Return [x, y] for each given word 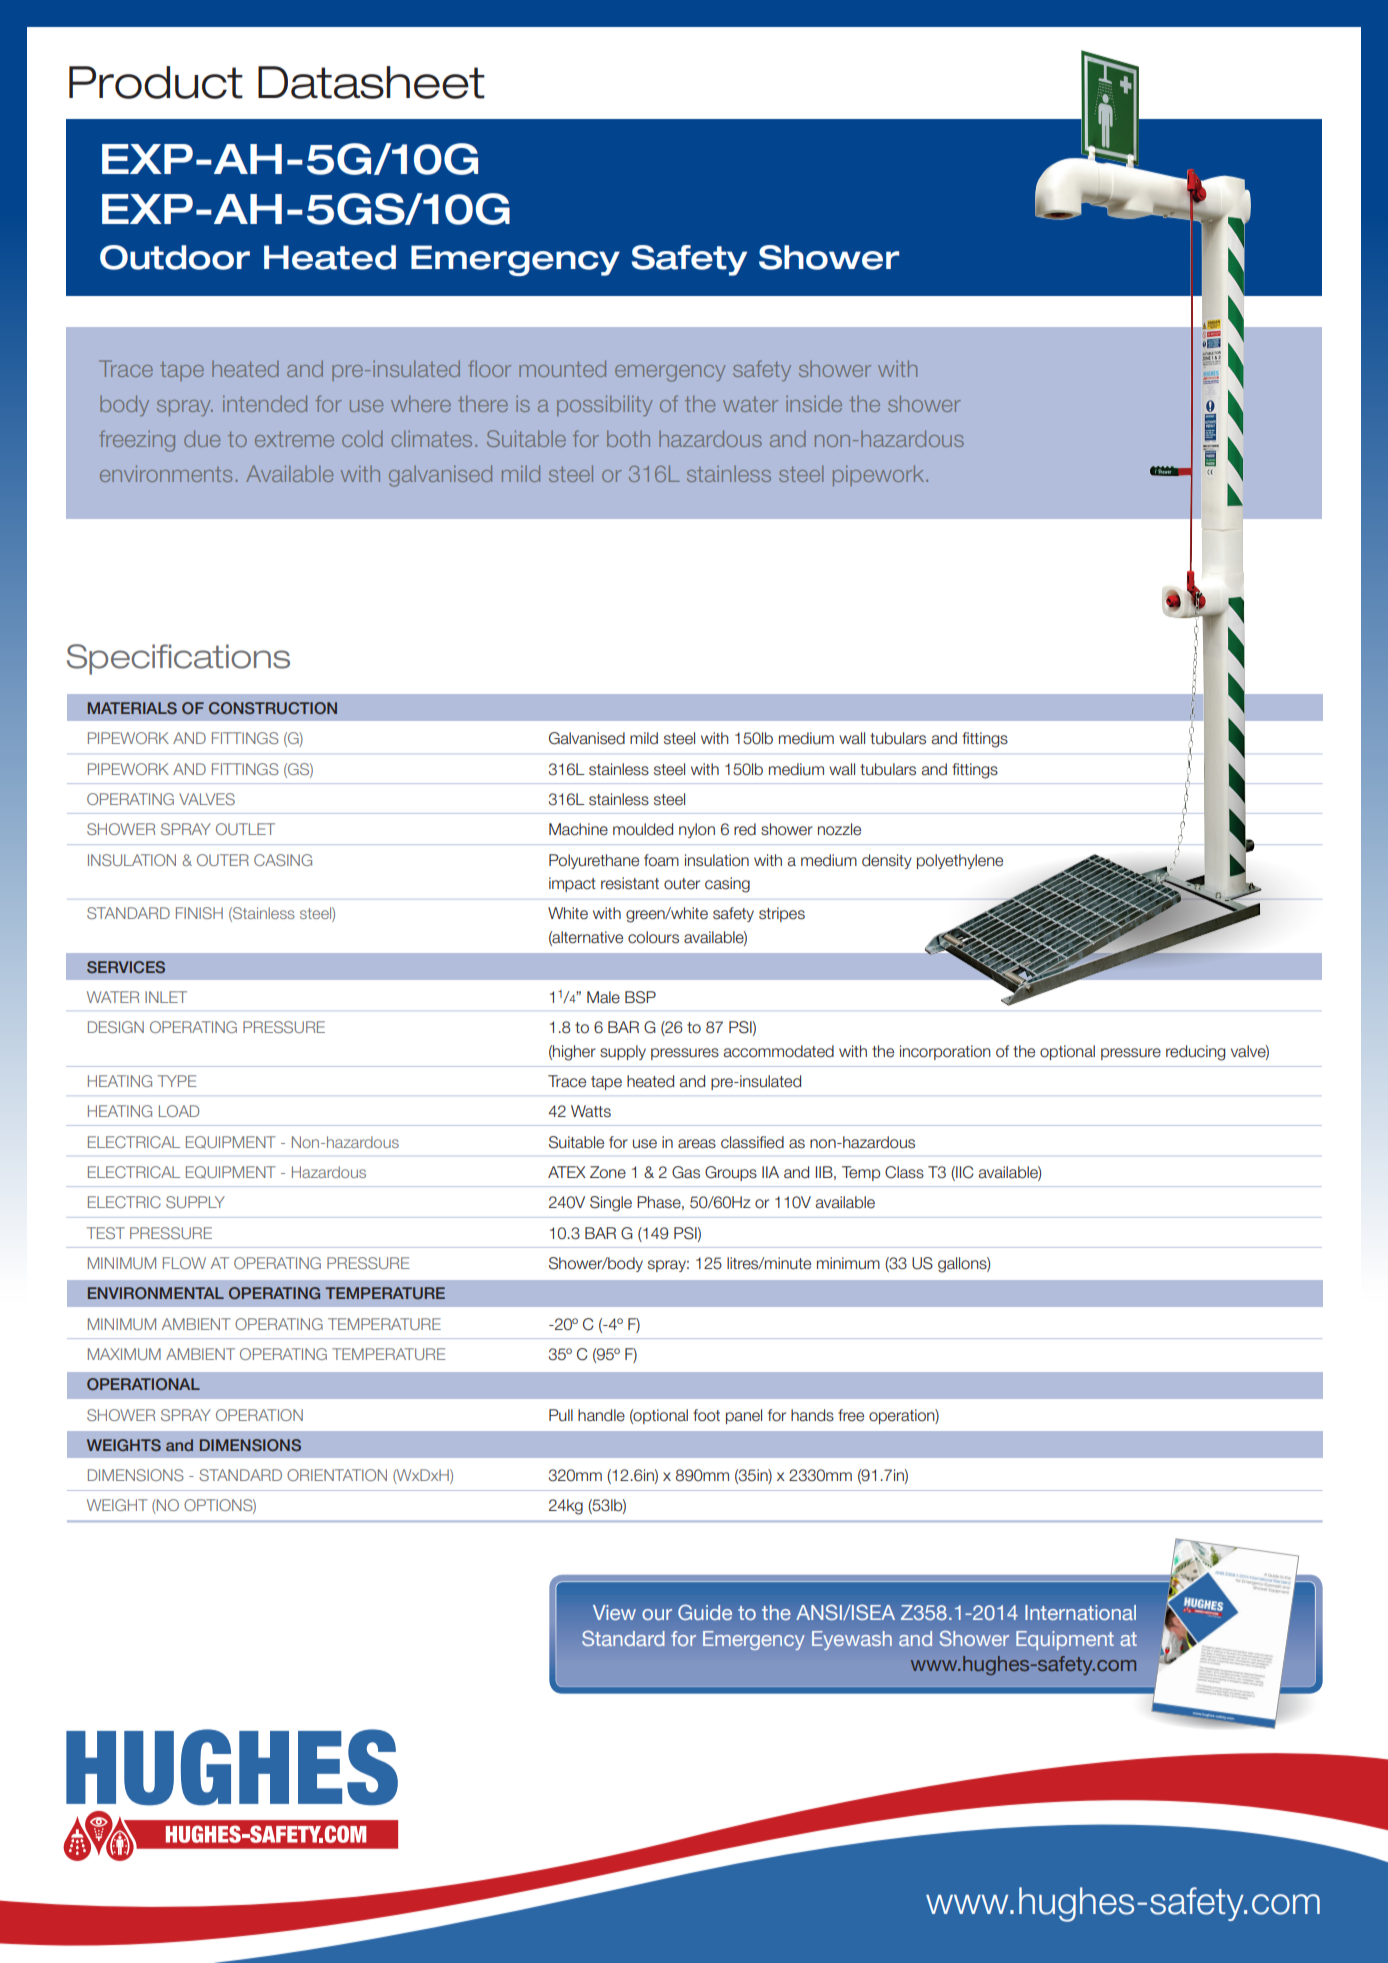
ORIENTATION [337, 1475]
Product [156, 82]
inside [814, 403]
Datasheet [371, 82]
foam [661, 860]
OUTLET [245, 829]
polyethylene [960, 861]
